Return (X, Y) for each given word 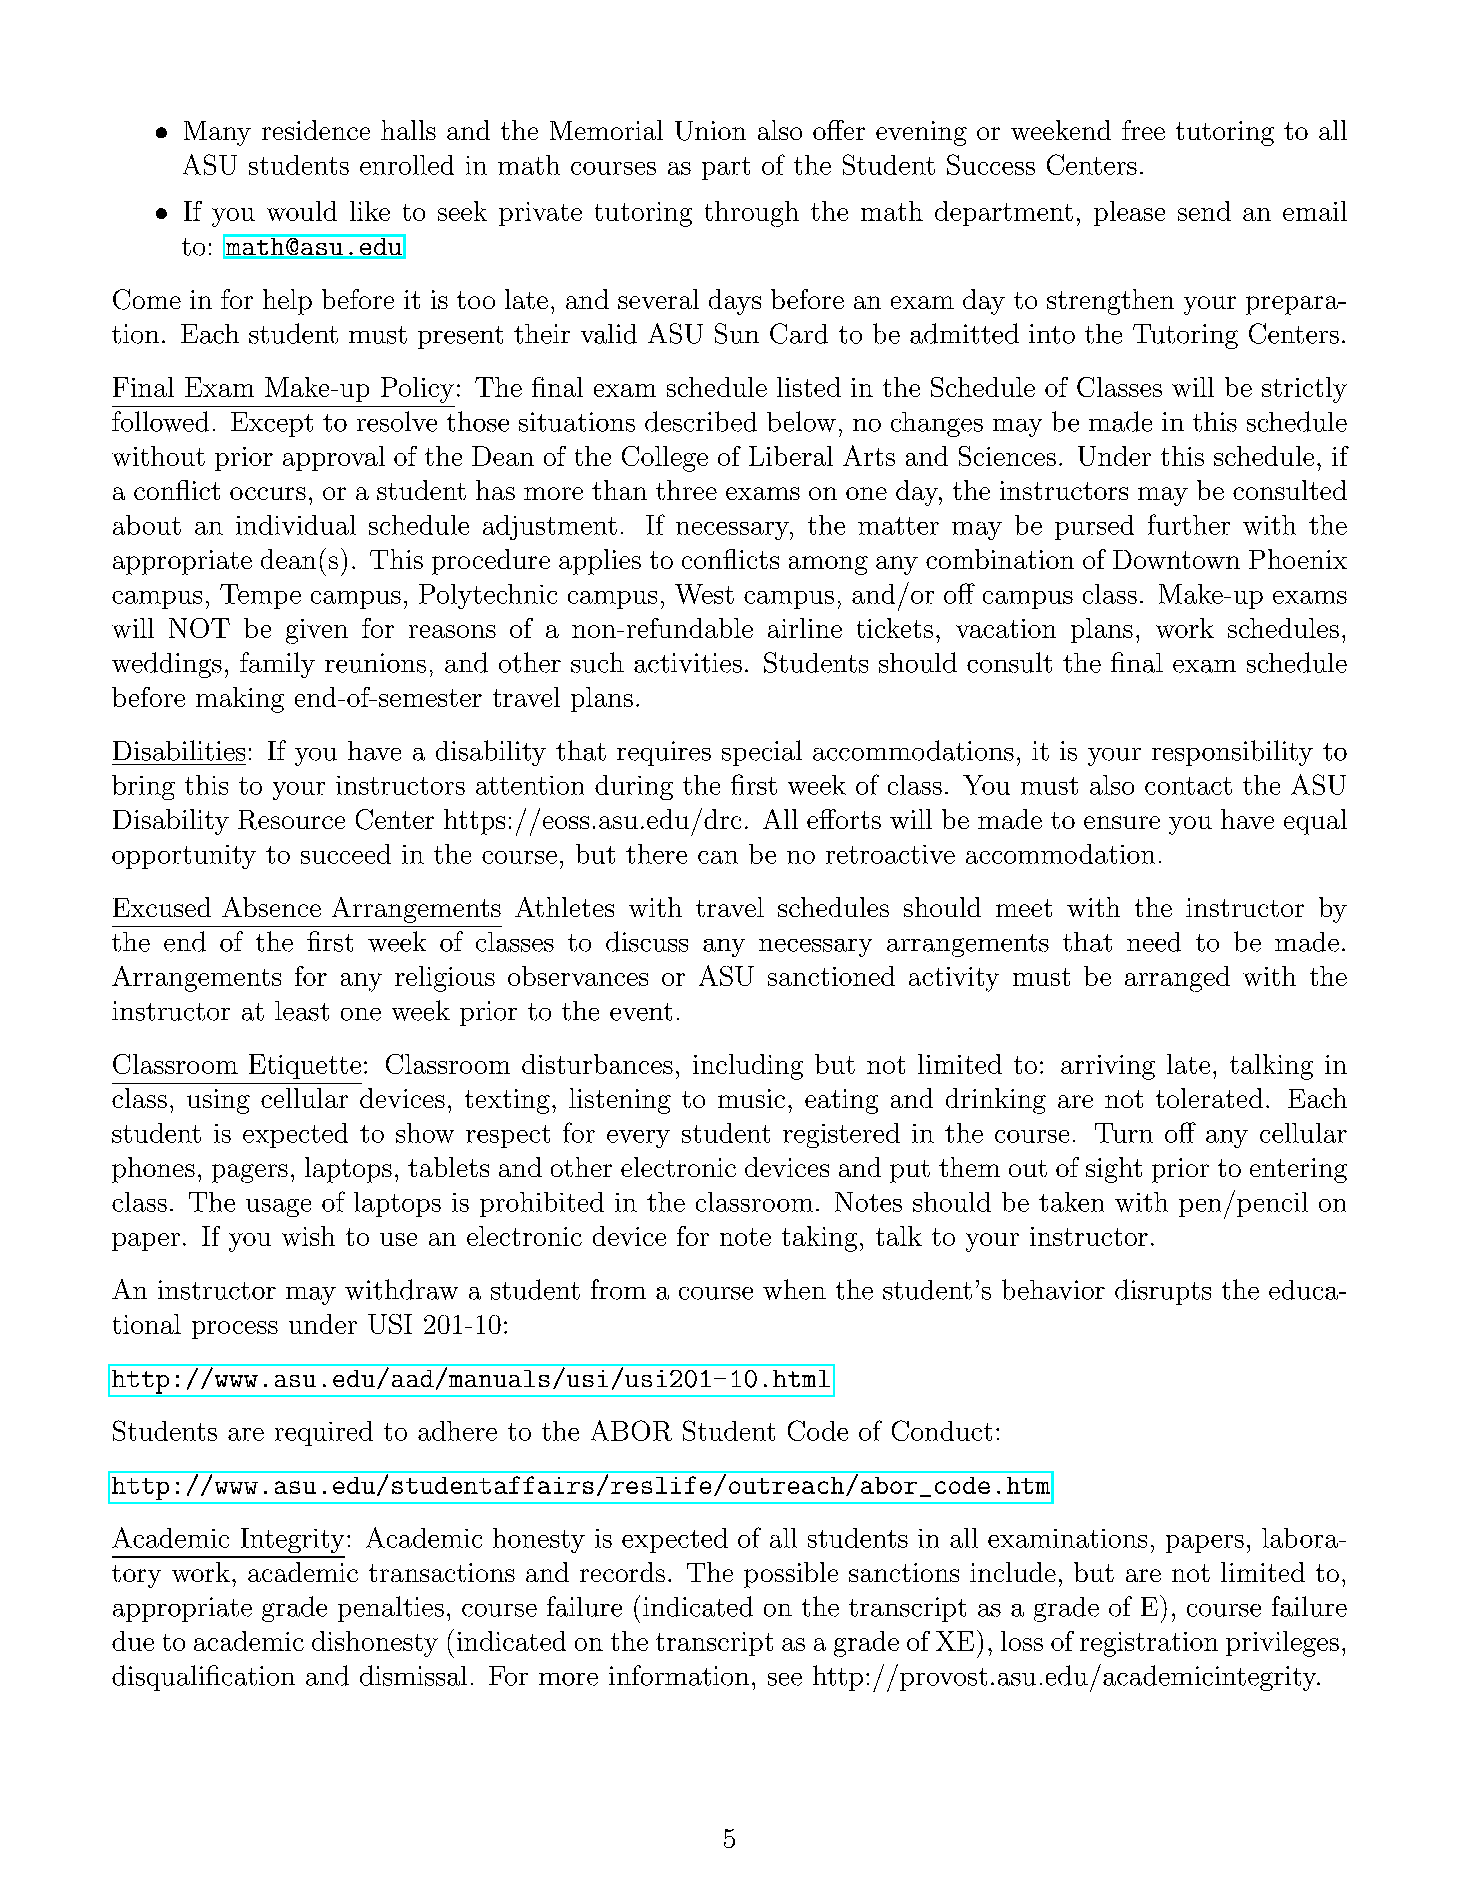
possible (791, 1575)
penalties (391, 1609)
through (752, 214)
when (794, 1289)
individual (296, 525)
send (1204, 211)
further (1189, 524)
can (718, 857)
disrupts (1163, 1292)
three (686, 490)
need (1154, 942)
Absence (271, 907)
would (302, 211)
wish (308, 1236)
